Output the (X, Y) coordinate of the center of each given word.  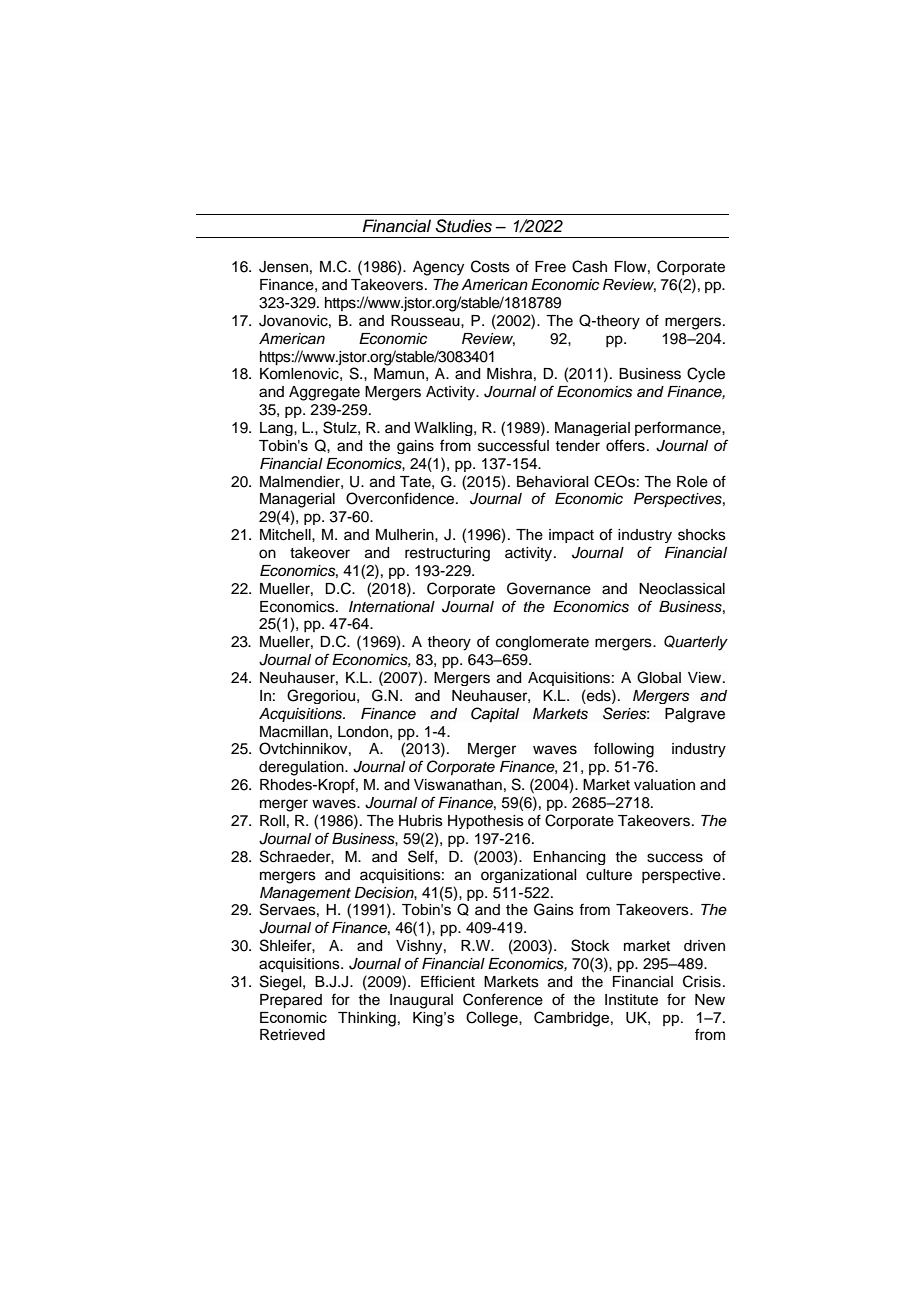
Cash (589, 266)
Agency (438, 268)
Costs (490, 266)
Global (659, 677)
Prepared (291, 1001)
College (493, 1019)
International (392, 607)
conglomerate (542, 643)
